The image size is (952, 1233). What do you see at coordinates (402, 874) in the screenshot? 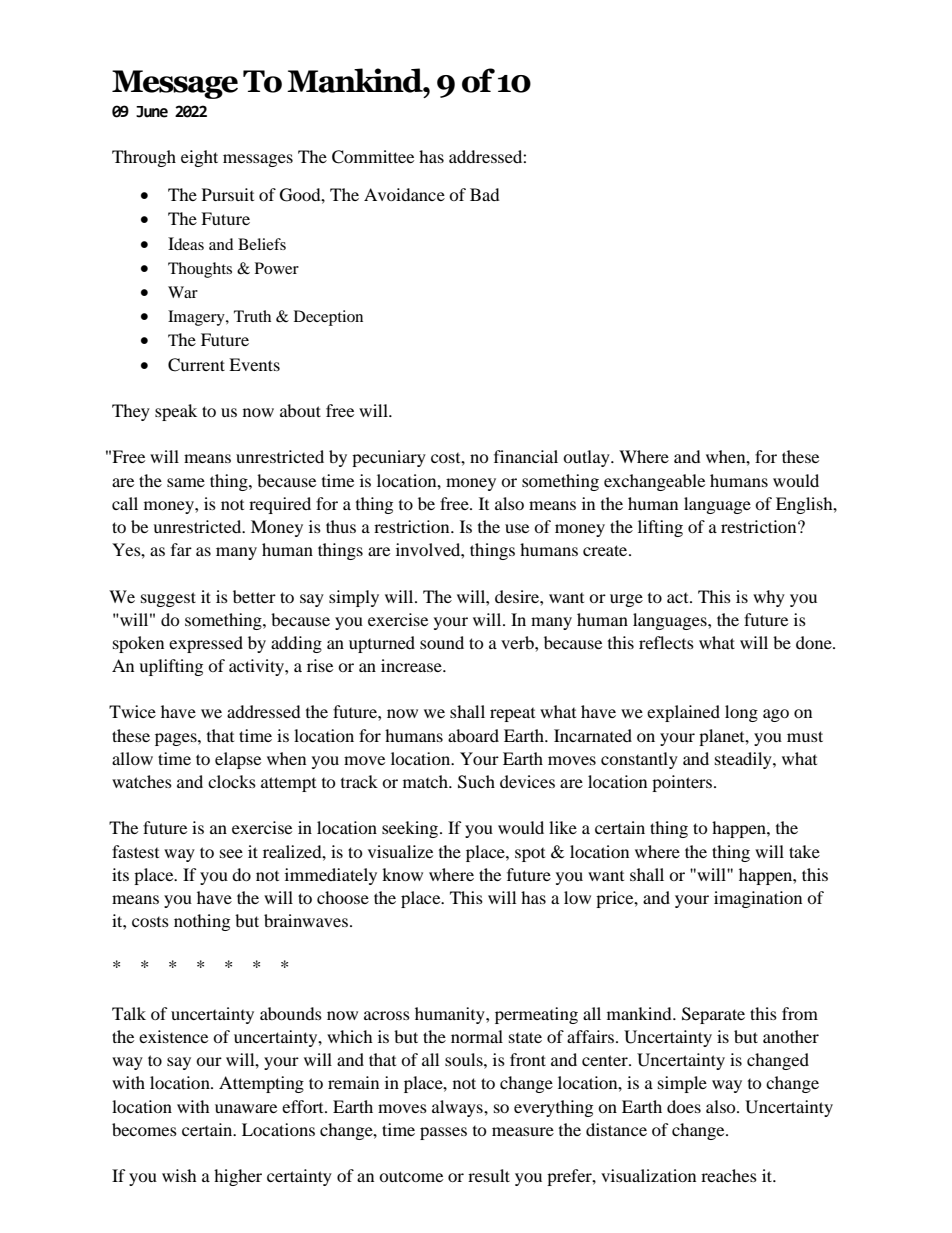
I see `know` at bounding box center [402, 874].
